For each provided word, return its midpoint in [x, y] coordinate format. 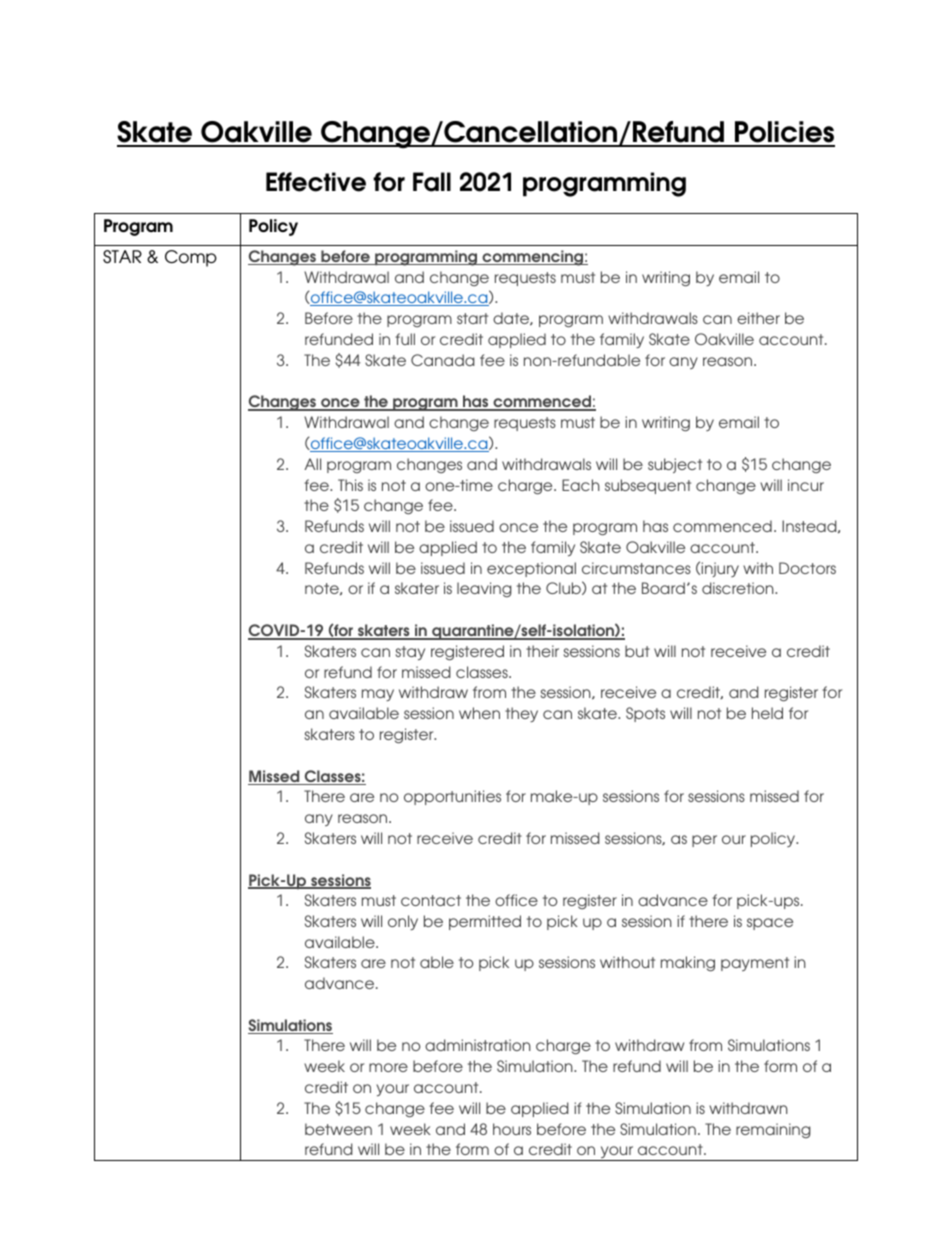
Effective [316, 182]
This [350, 485]
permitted [485, 922]
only [403, 922]
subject [675, 465]
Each [581, 485]
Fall [432, 182]
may [378, 695]
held [767, 713]
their [542, 651]
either [758, 318]
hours [512, 1129]
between [338, 1129]
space [770, 924]
